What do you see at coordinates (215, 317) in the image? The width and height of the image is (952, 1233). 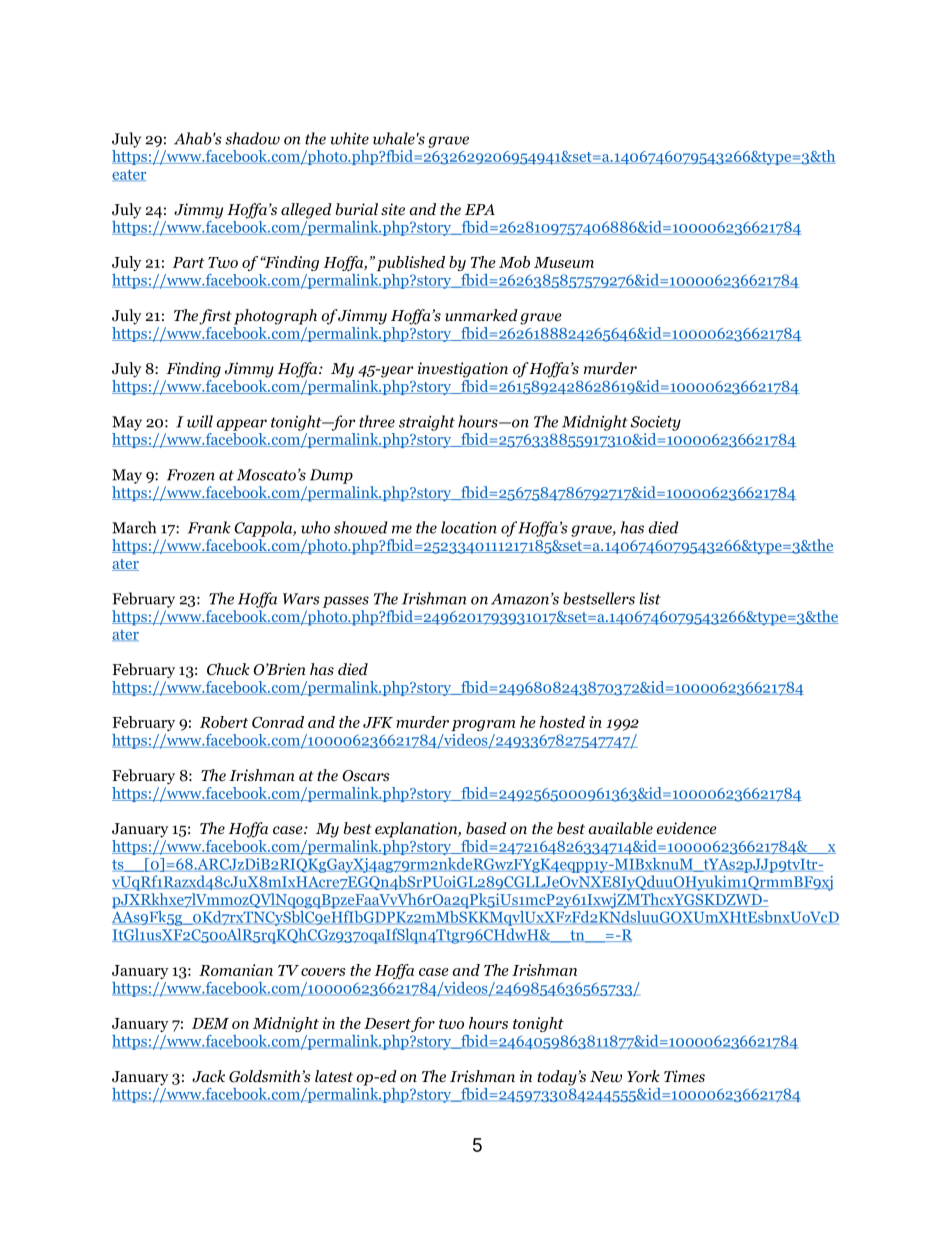 I see `first` at bounding box center [215, 317].
